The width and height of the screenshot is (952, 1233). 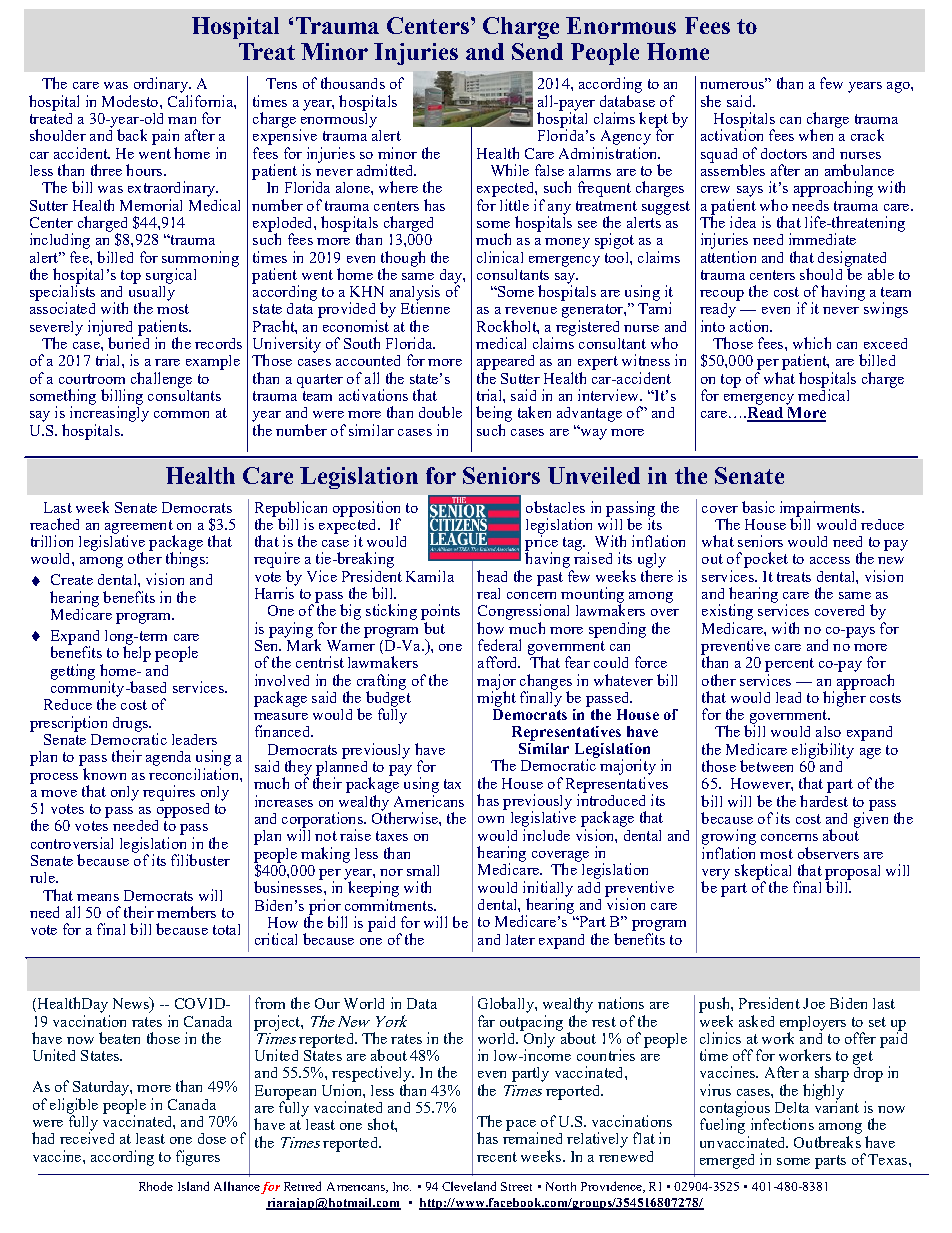 What do you see at coordinates (156, 1186) in the screenshot?
I see `Rhode` at bounding box center [156, 1186].
